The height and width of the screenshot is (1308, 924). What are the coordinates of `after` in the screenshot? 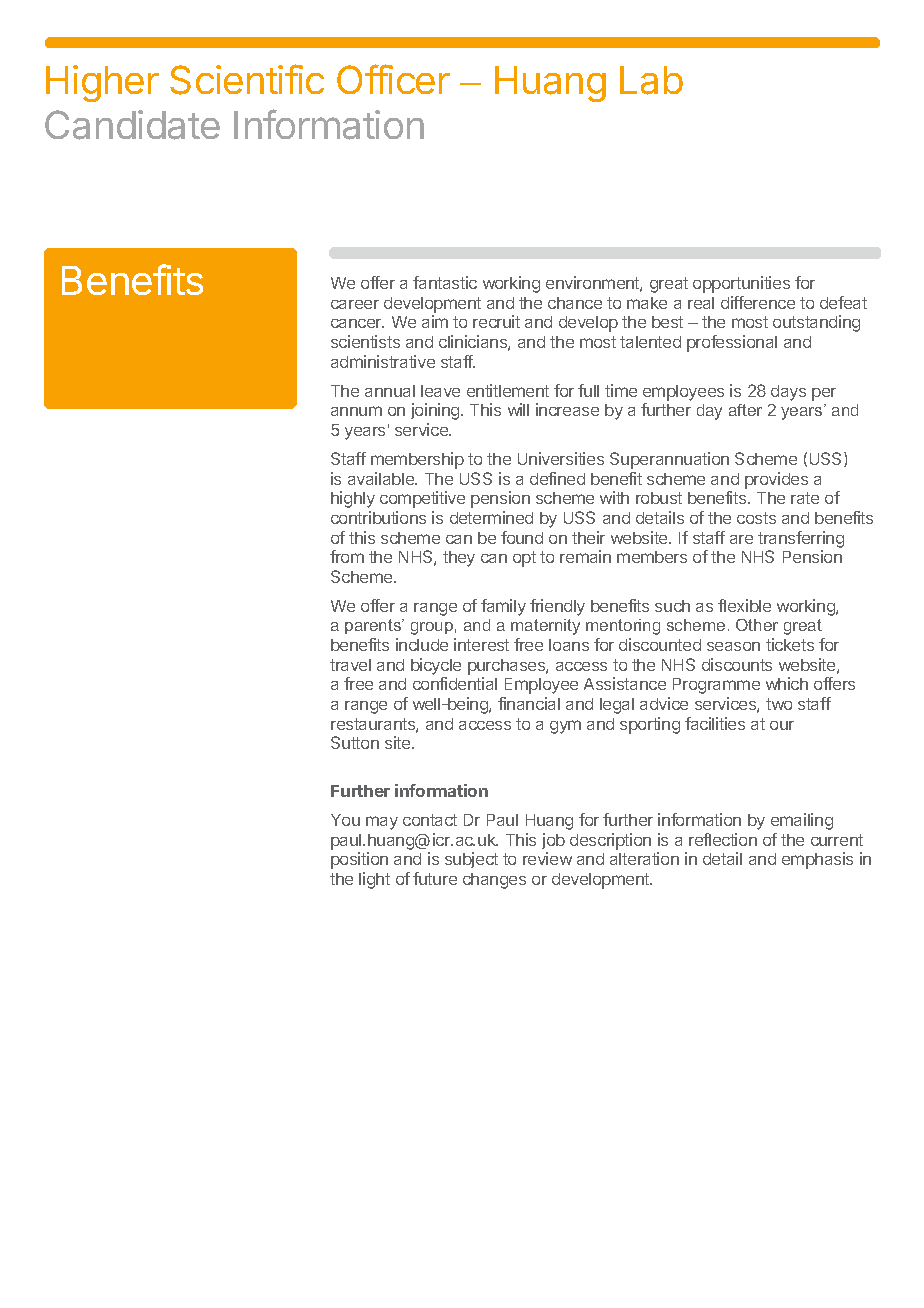 It's located at (745, 410).
